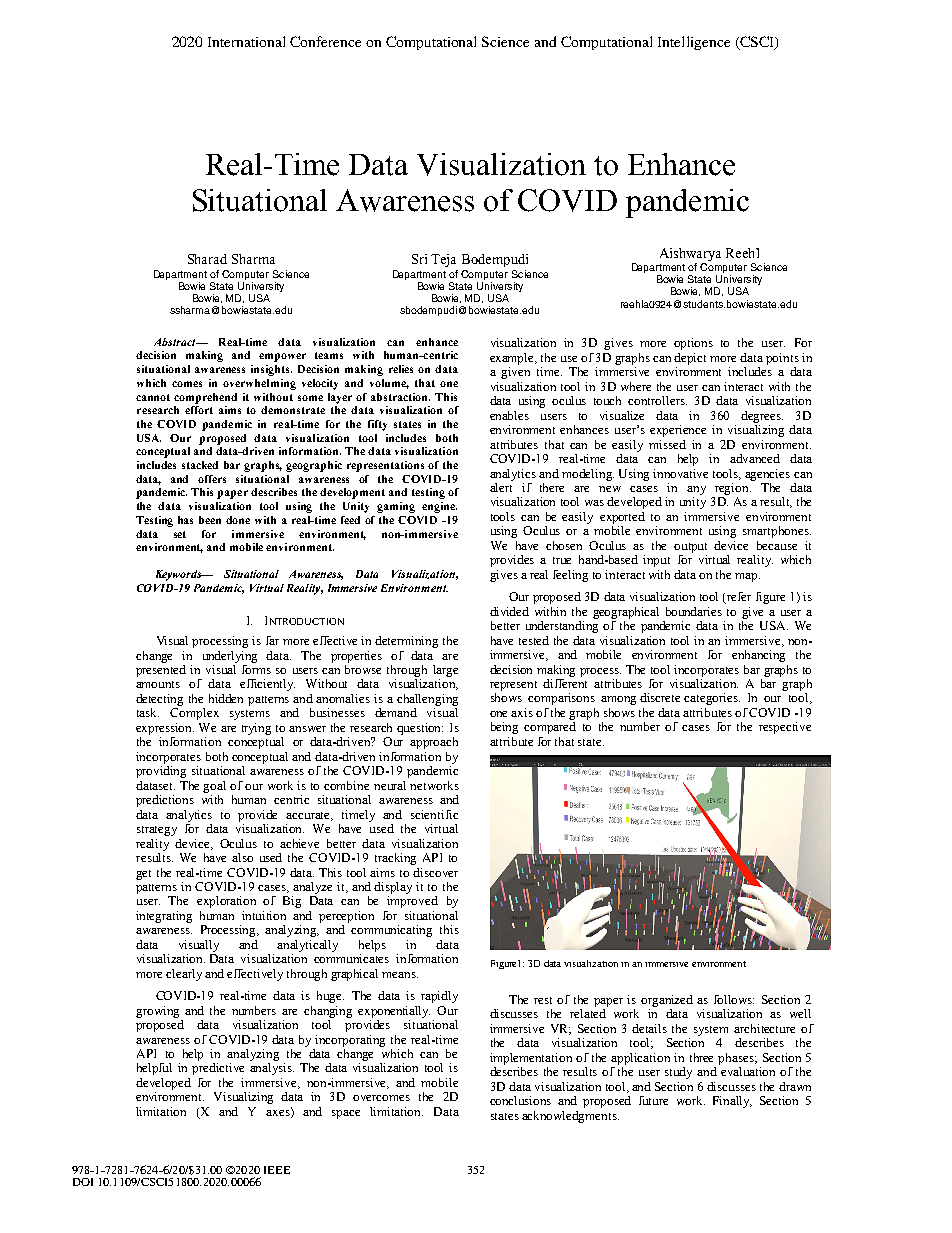 The height and width of the screenshot is (1233, 952). I want to click on boundaries, so click(694, 611).
